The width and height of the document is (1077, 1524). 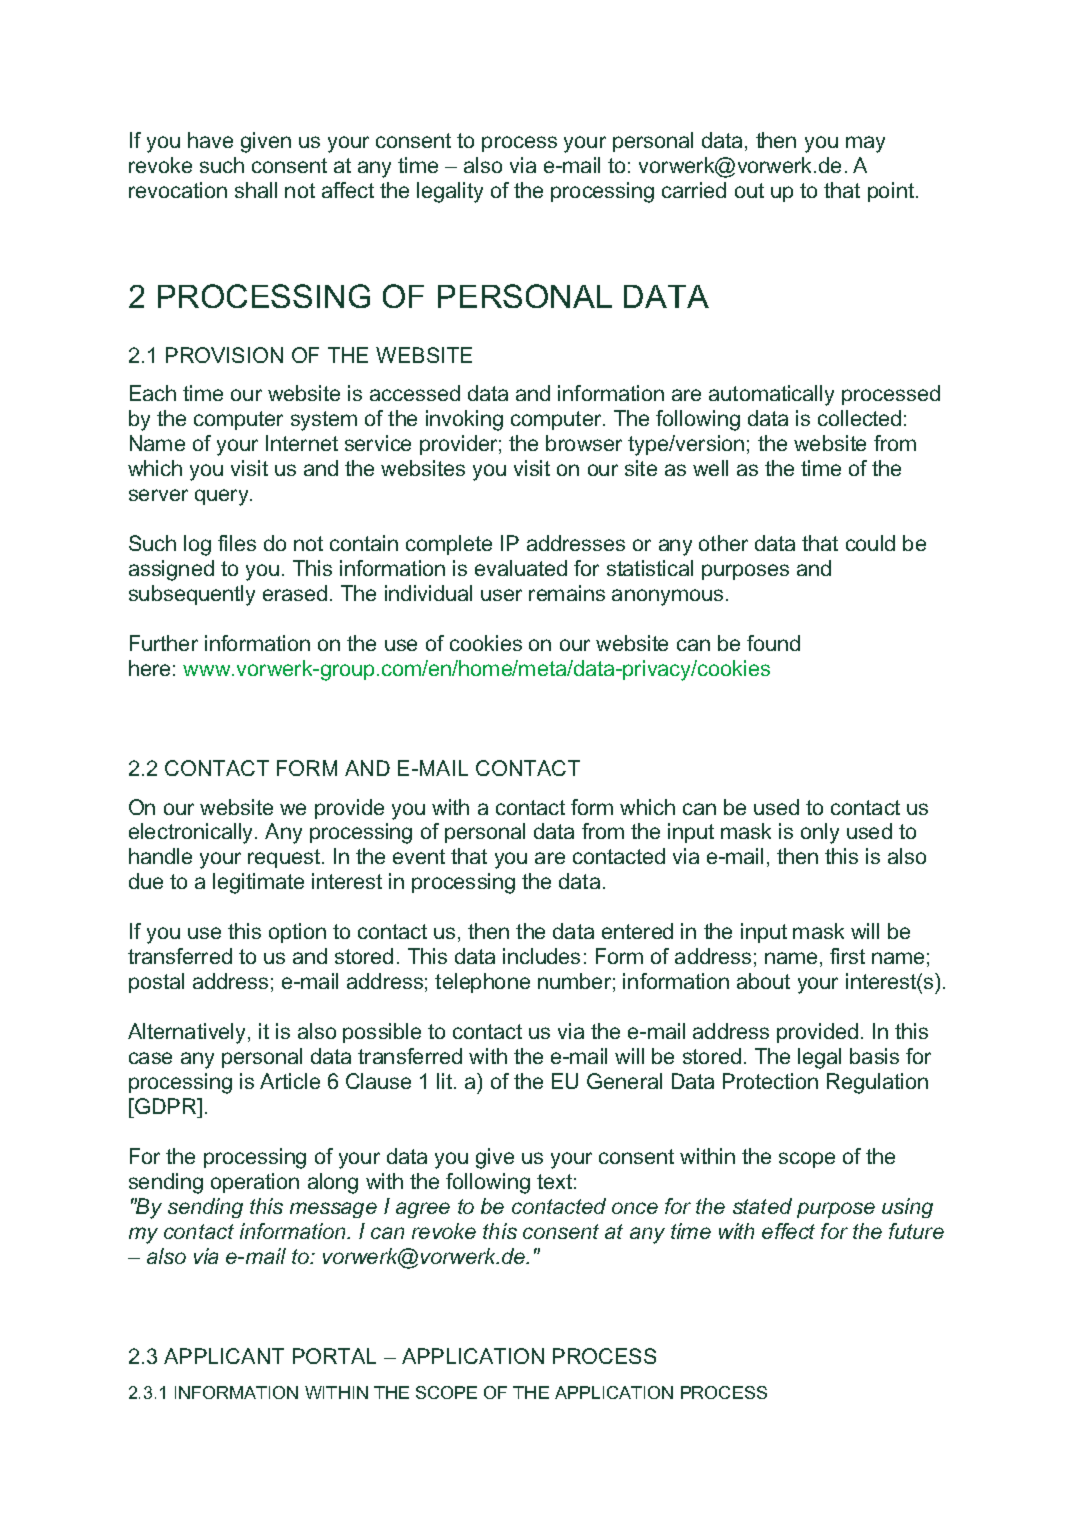 I want to click on basis, so click(x=874, y=1056).
